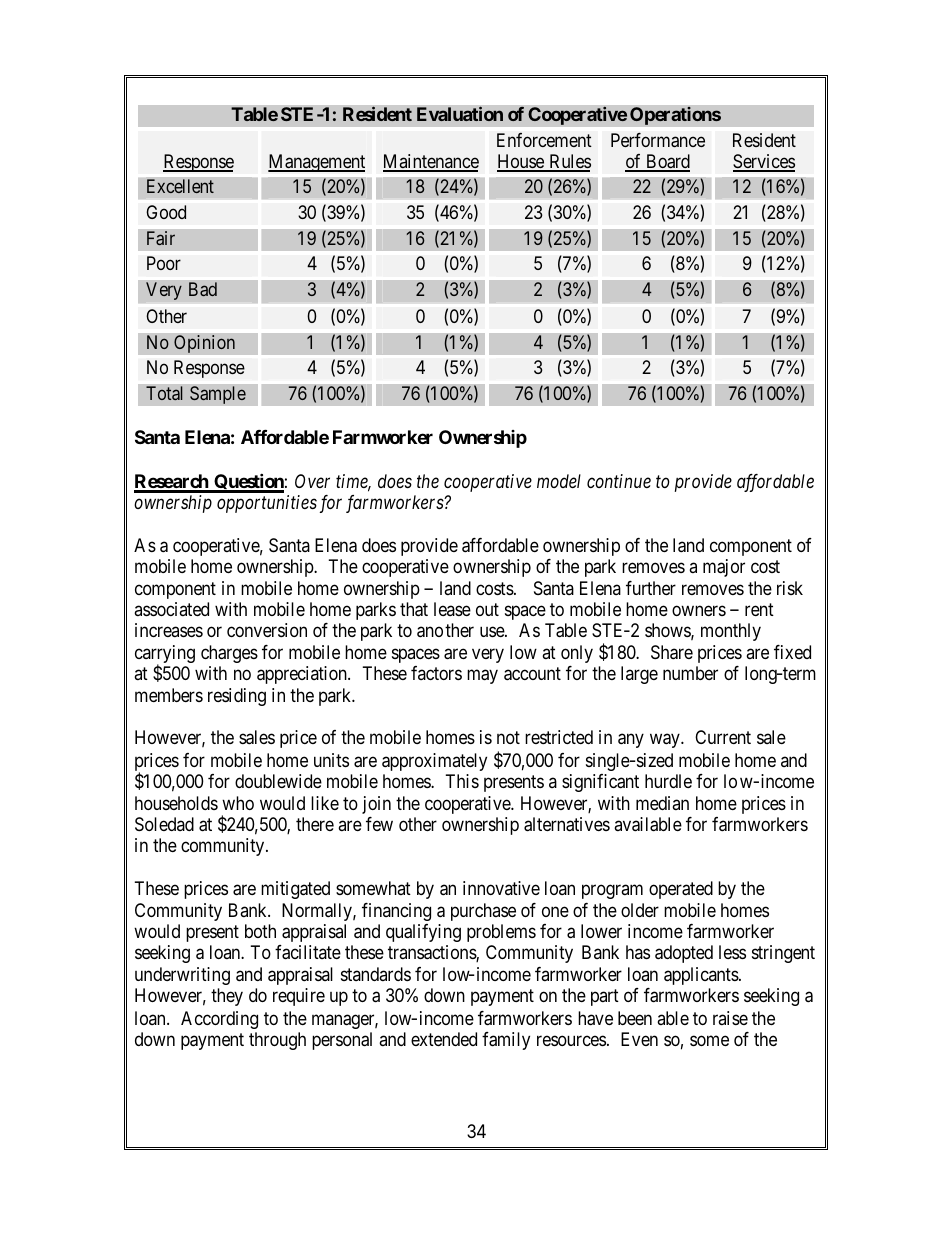 Image resolution: width=952 pixels, height=1233 pixels. I want to click on raise, so click(730, 1018).
